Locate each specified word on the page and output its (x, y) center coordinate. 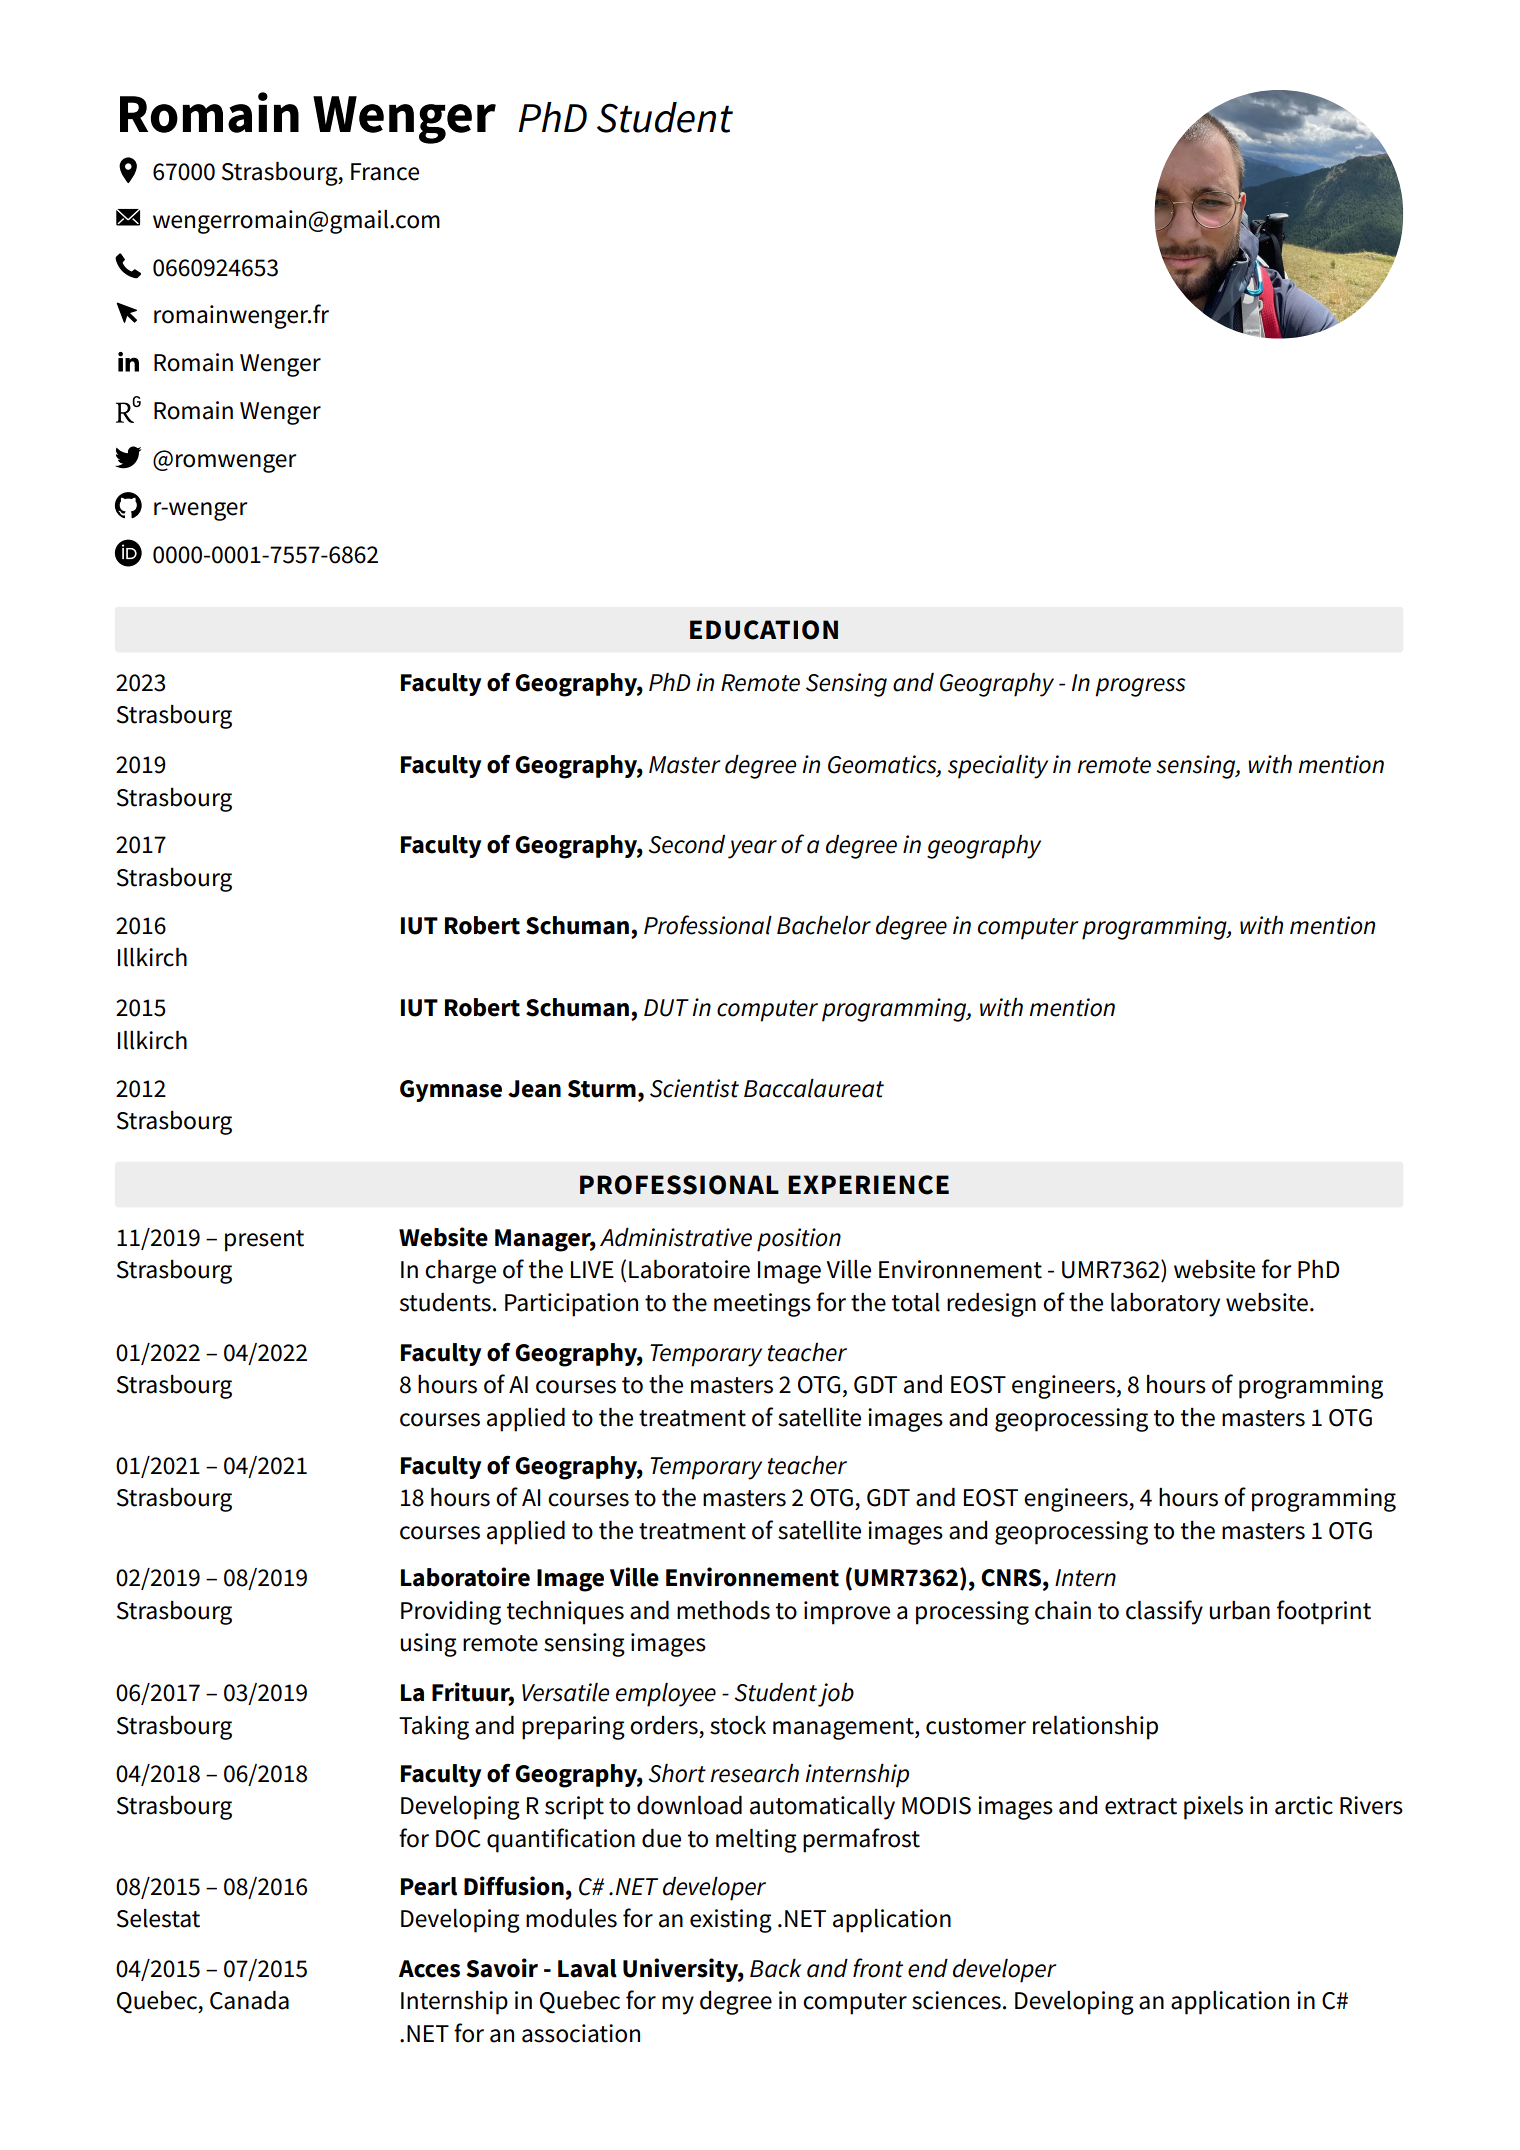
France (385, 172)
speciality (998, 767)
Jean (534, 1089)
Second (686, 844)
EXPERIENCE (868, 1185)
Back (775, 1968)
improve (847, 1613)
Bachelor (824, 925)
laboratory (1165, 1305)
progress (1140, 687)
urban (1239, 1610)
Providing (451, 1613)
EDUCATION (764, 630)
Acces (429, 1969)
